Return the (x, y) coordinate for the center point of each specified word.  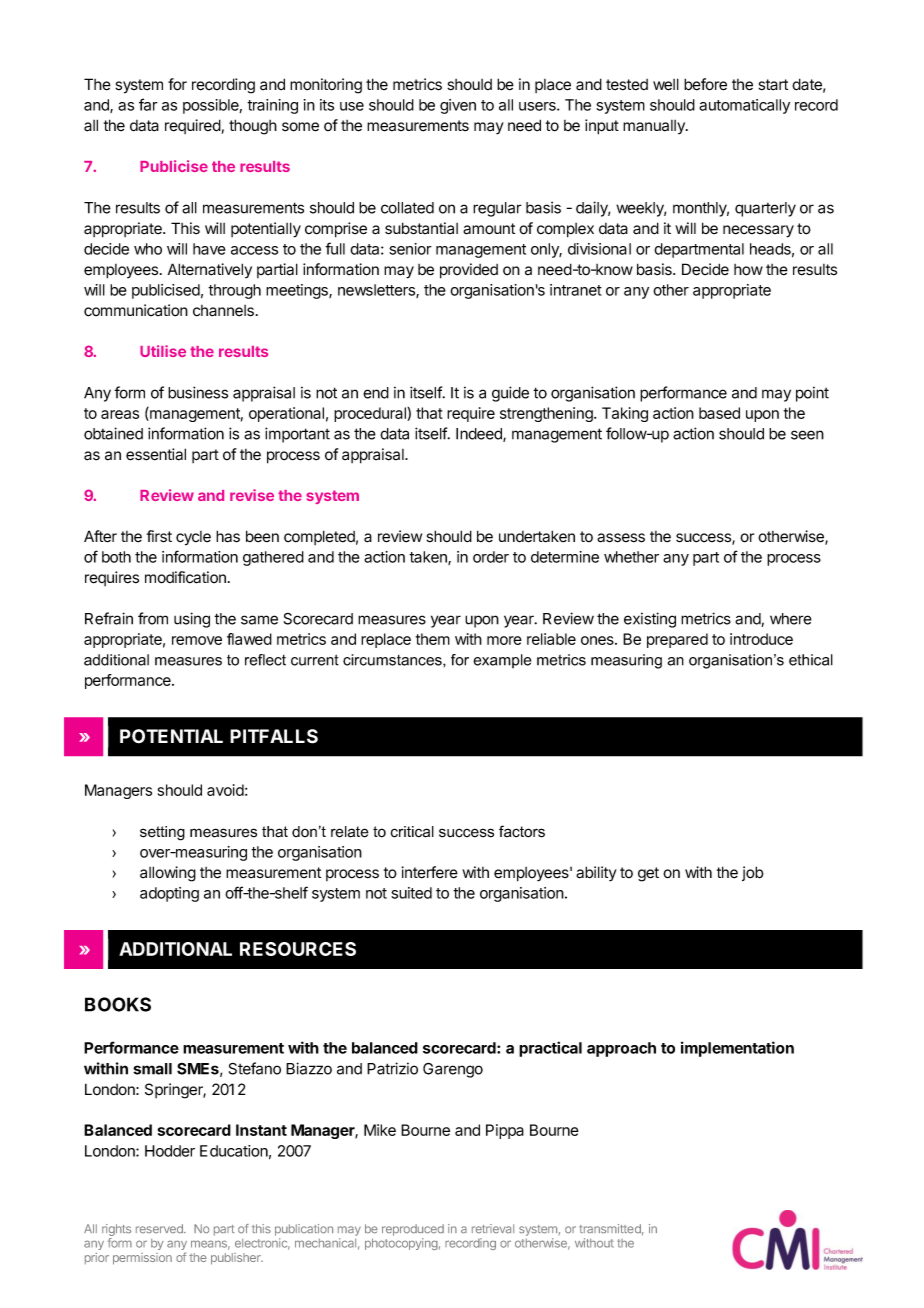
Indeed (480, 435)
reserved (160, 1228)
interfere (430, 872)
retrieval (493, 1228)
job (753, 873)
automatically (744, 106)
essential (156, 454)
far (148, 104)
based (719, 413)
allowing (168, 874)
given (458, 106)
